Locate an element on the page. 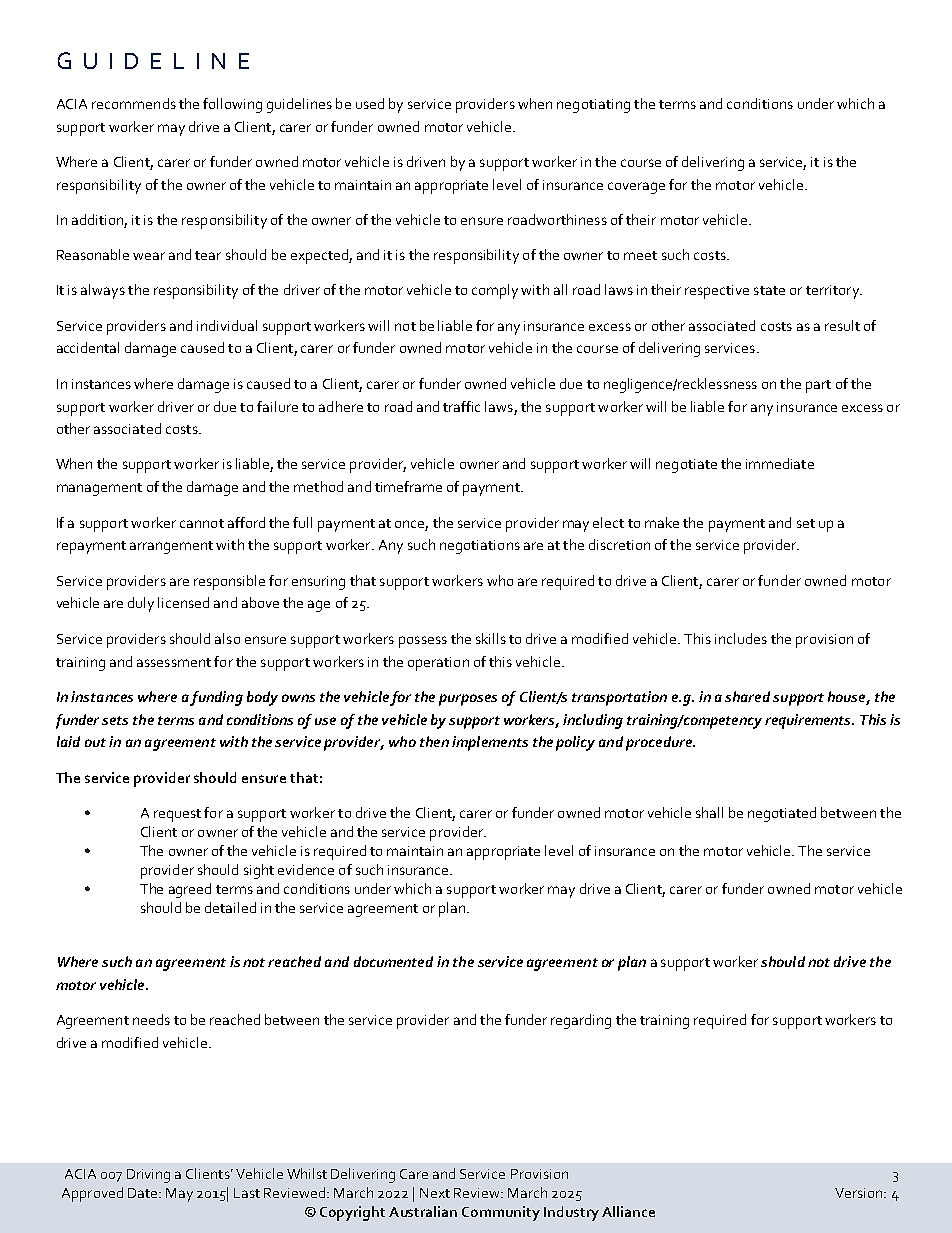 The width and height of the image is (952, 1233). recommends is located at coordinates (134, 103).
